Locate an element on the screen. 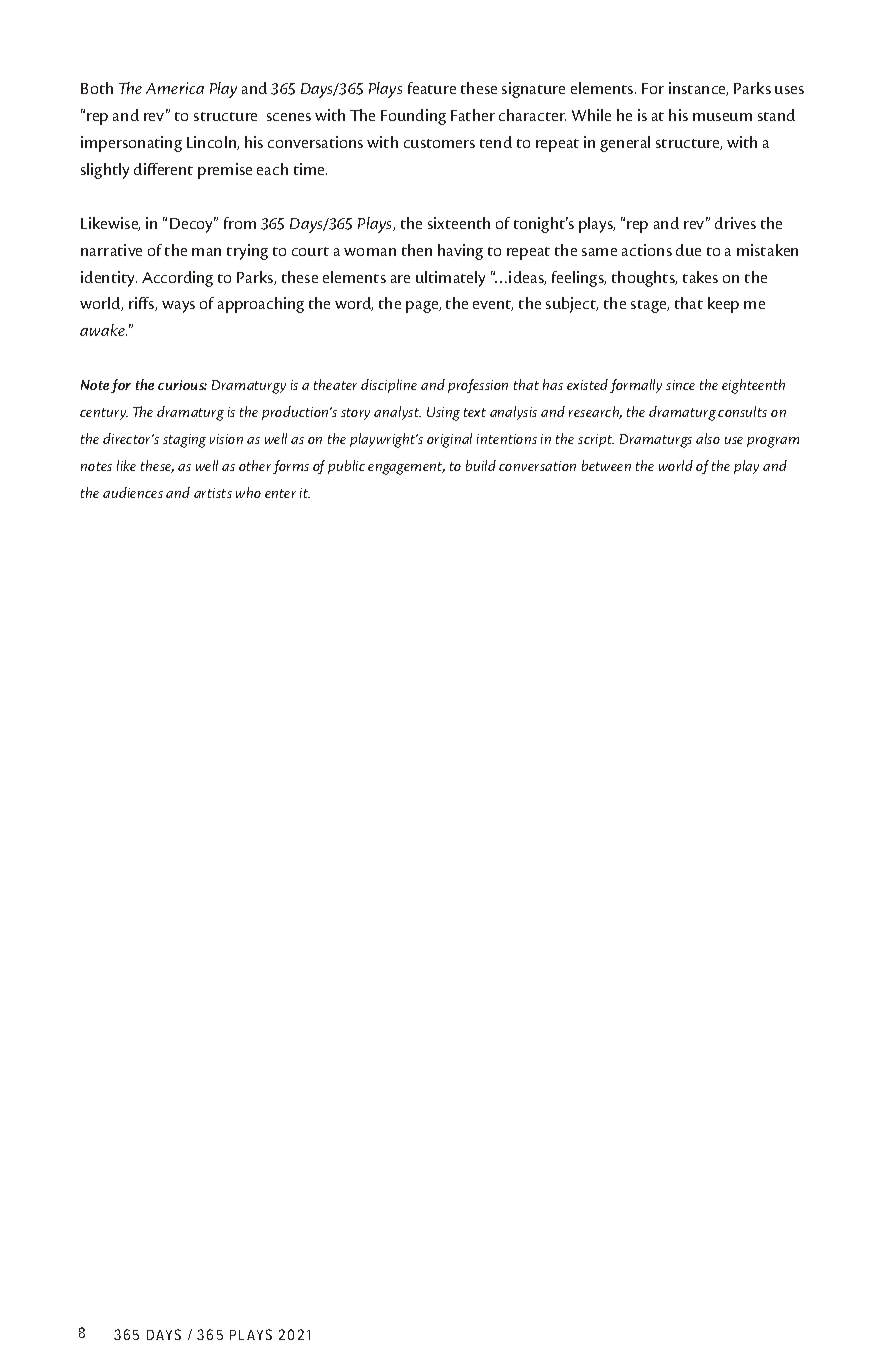 This screenshot has width=887, height=1372. artists is located at coordinates (213, 493).
